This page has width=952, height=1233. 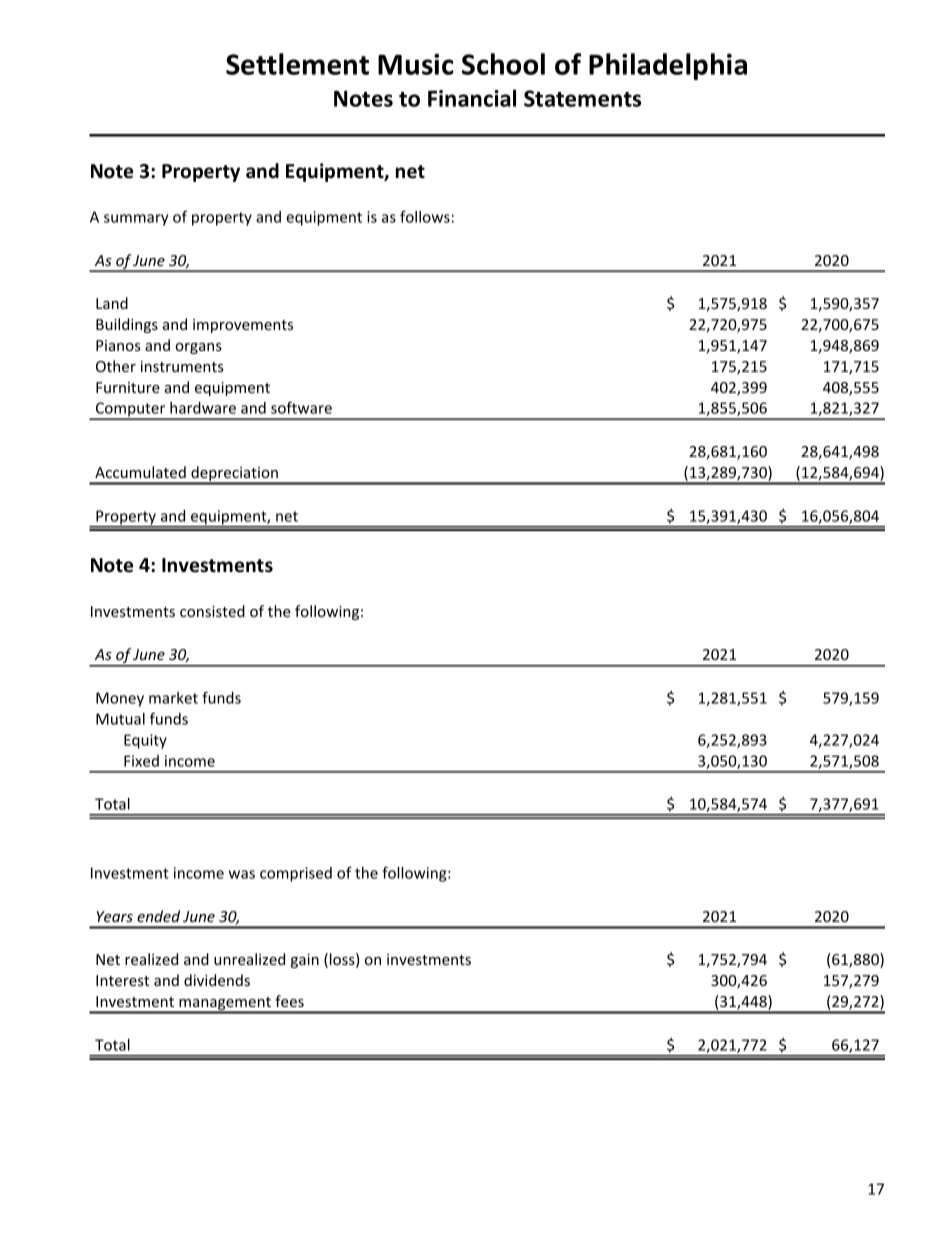 What do you see at coordinates (301, 407) in the page?
I see `software` at bounding box center [301, 407].
